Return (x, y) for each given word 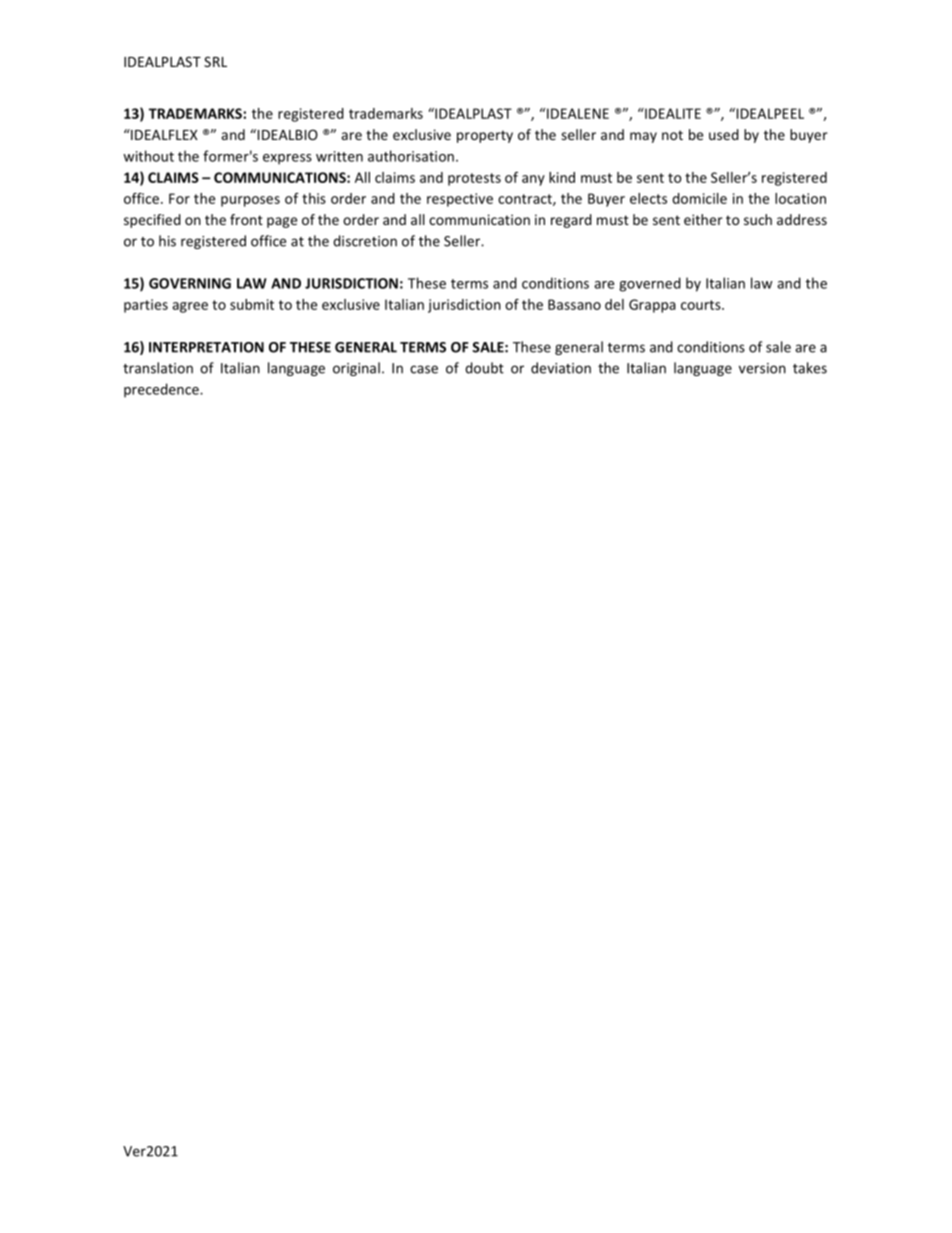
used (724, 134)
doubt (484, 368)
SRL (215, 61)
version (762, 368)
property (485, 136)
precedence (162, 390)
